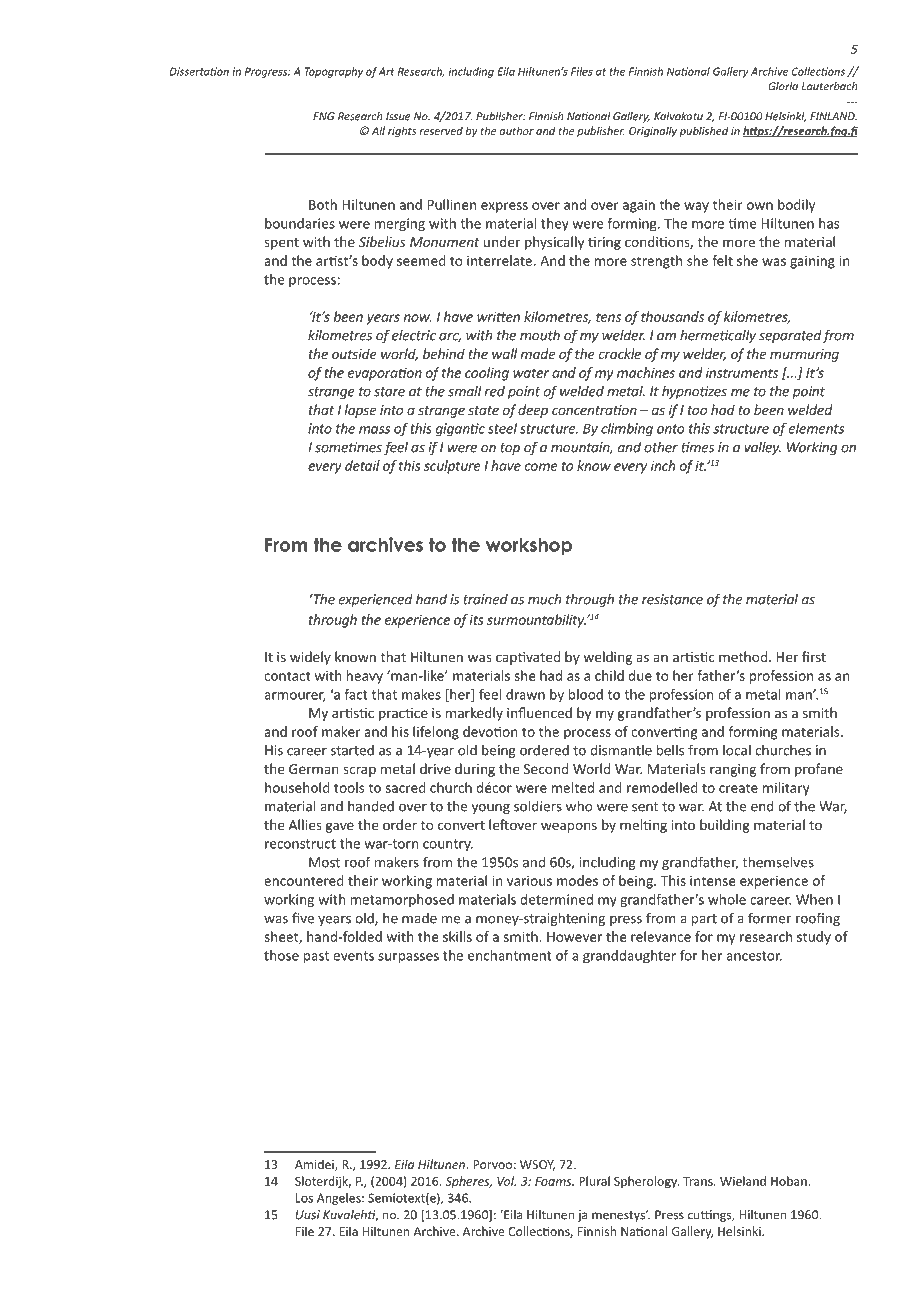 The image size is (924, 1308). Describe the element at coordinates (510, 955) in the document. I see `enchantment` at that location.
